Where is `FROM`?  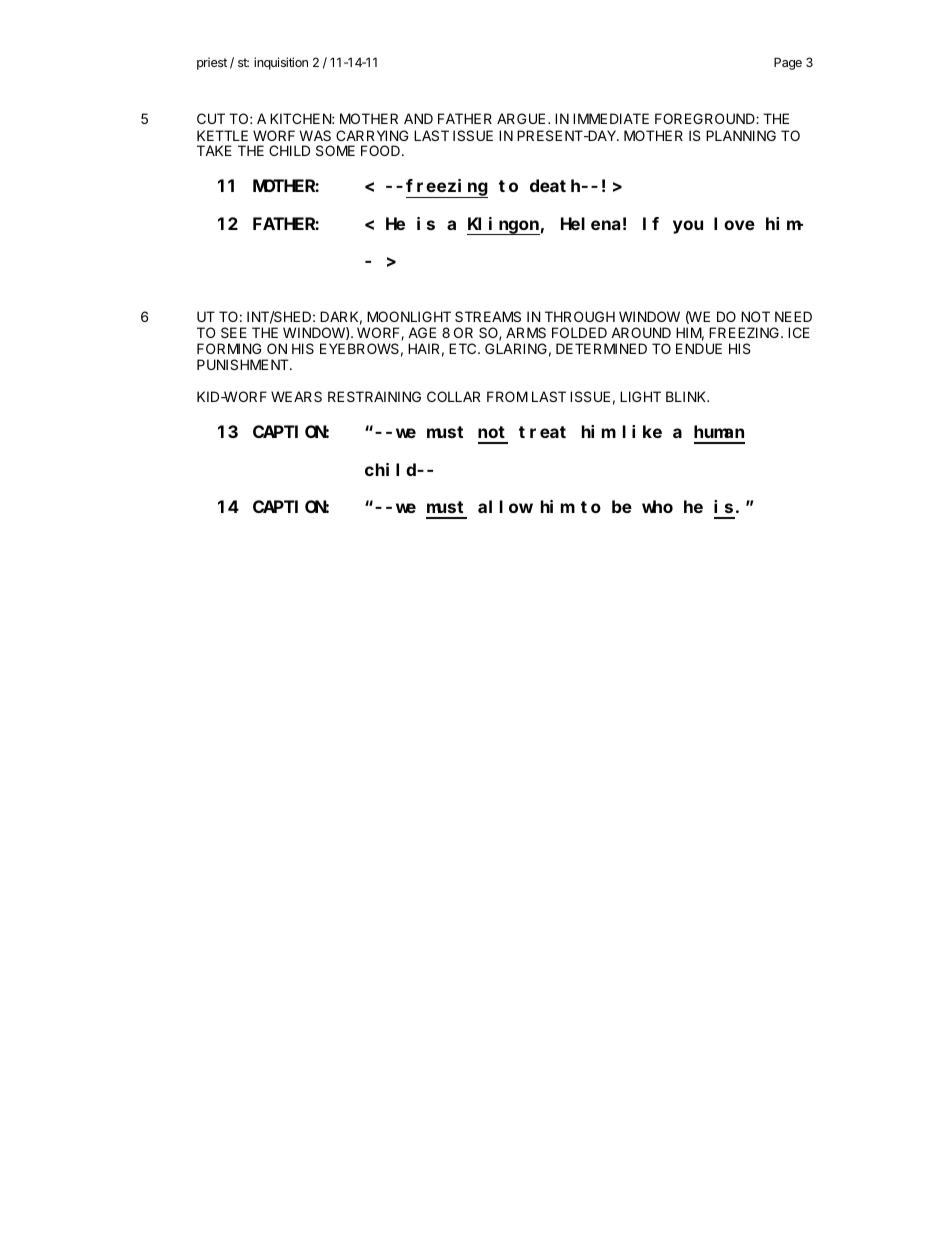 FROM is located at coordinates (507, 396).
